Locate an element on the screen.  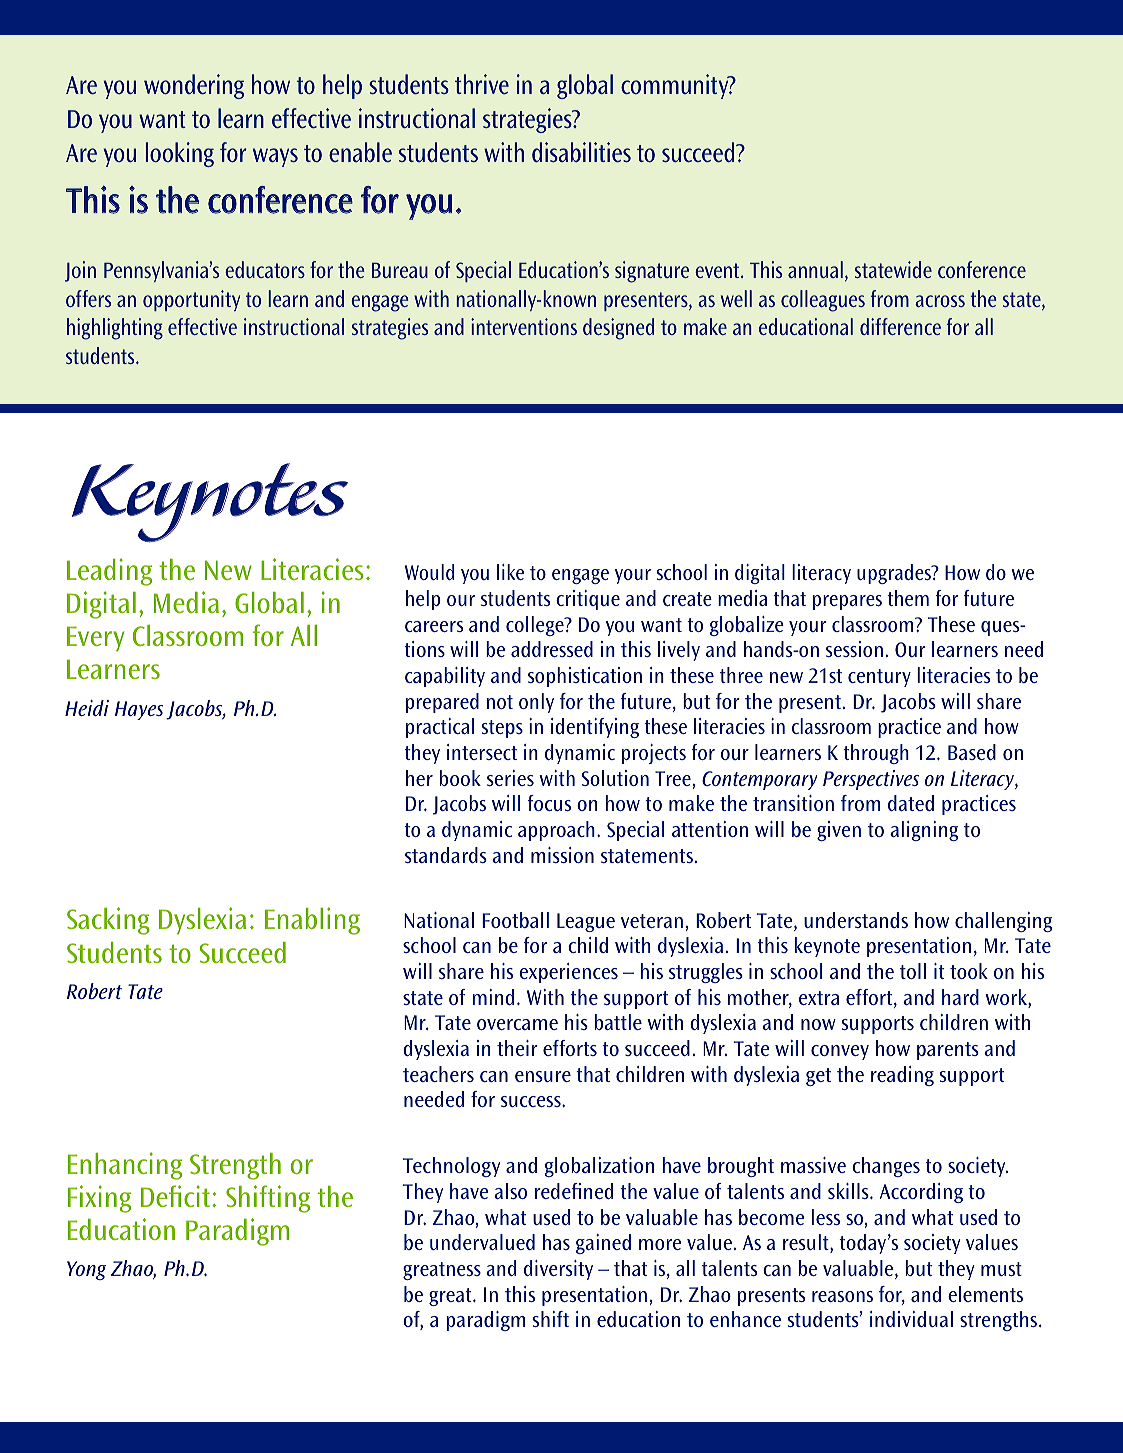
Sacking is located at coordinates (108, 921).
